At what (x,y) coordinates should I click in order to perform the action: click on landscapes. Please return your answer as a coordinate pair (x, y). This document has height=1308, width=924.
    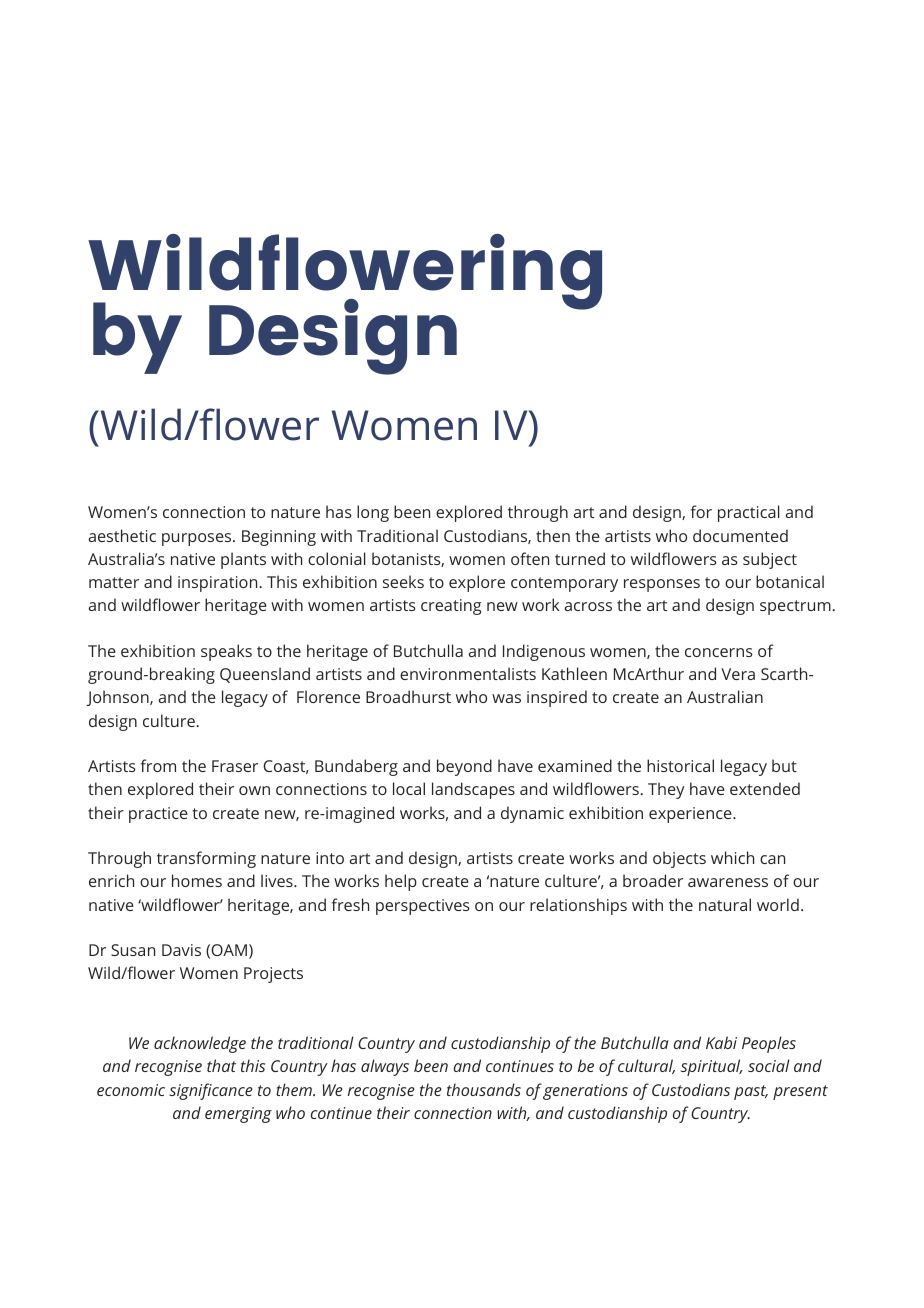
    Looking at the image, I should click on (473, 790).
